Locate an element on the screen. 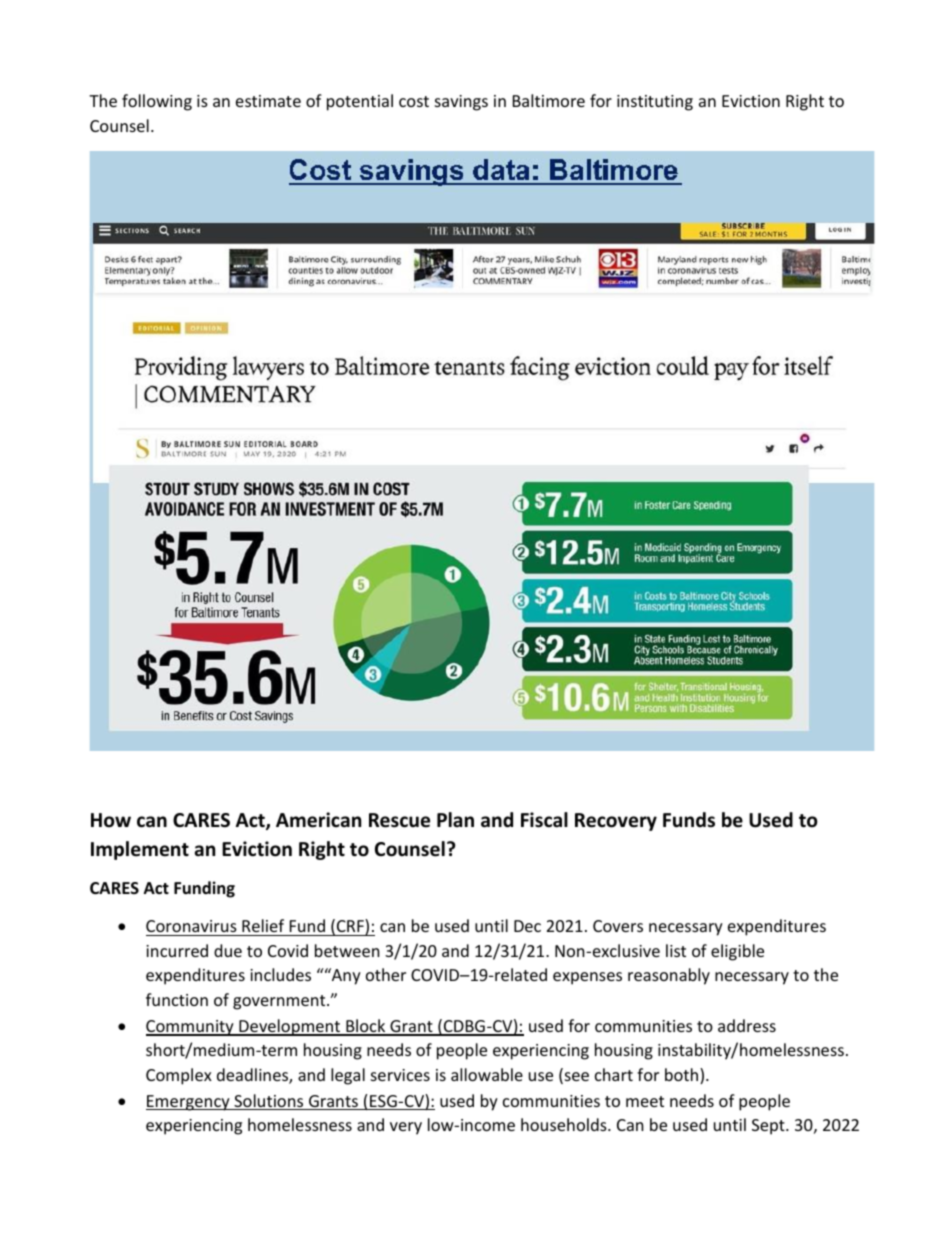 The image size is (952, 1233). estimate is located at coordinates (268, 101).
